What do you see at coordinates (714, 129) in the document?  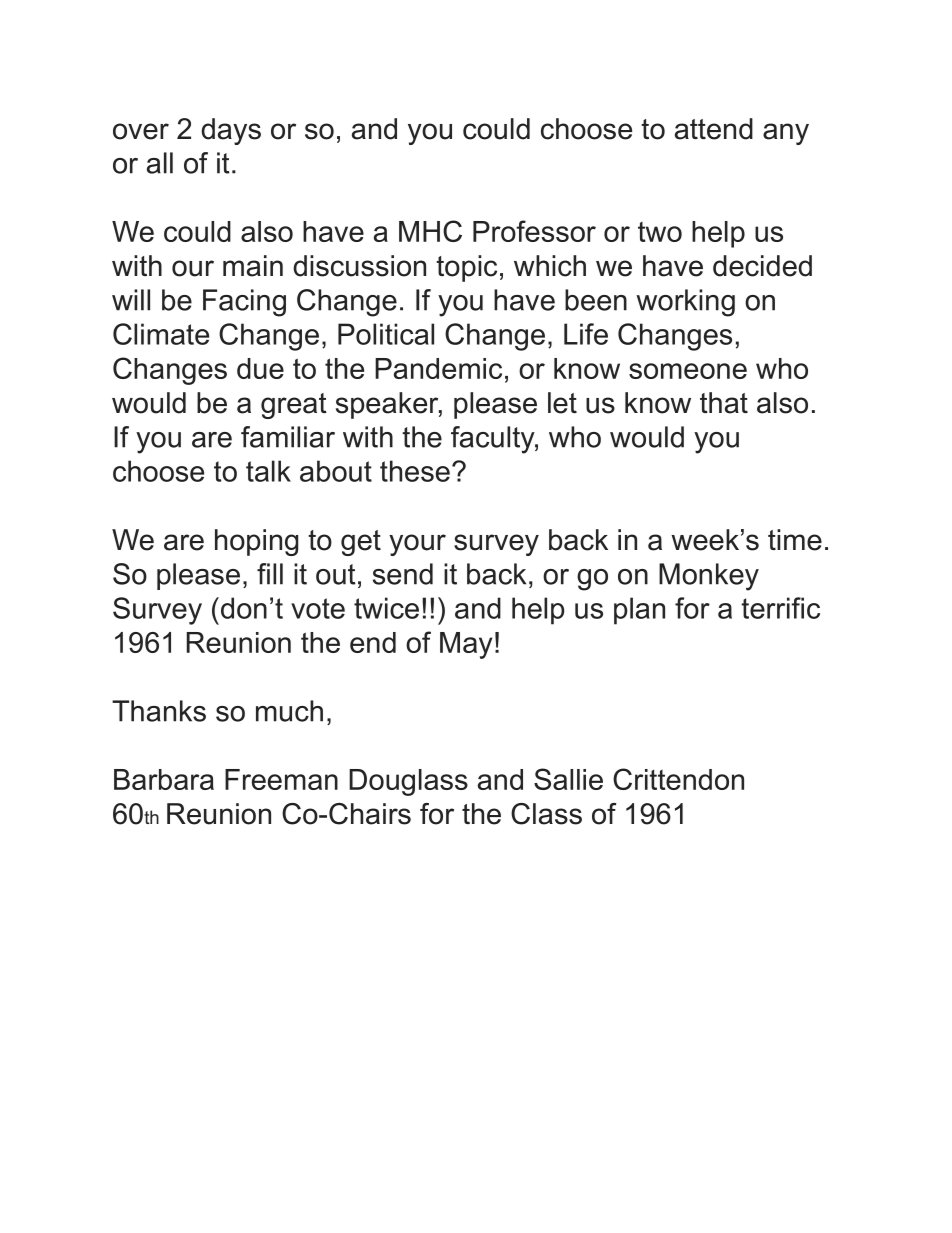 I see `attend` at bounding box center [714, 129].
